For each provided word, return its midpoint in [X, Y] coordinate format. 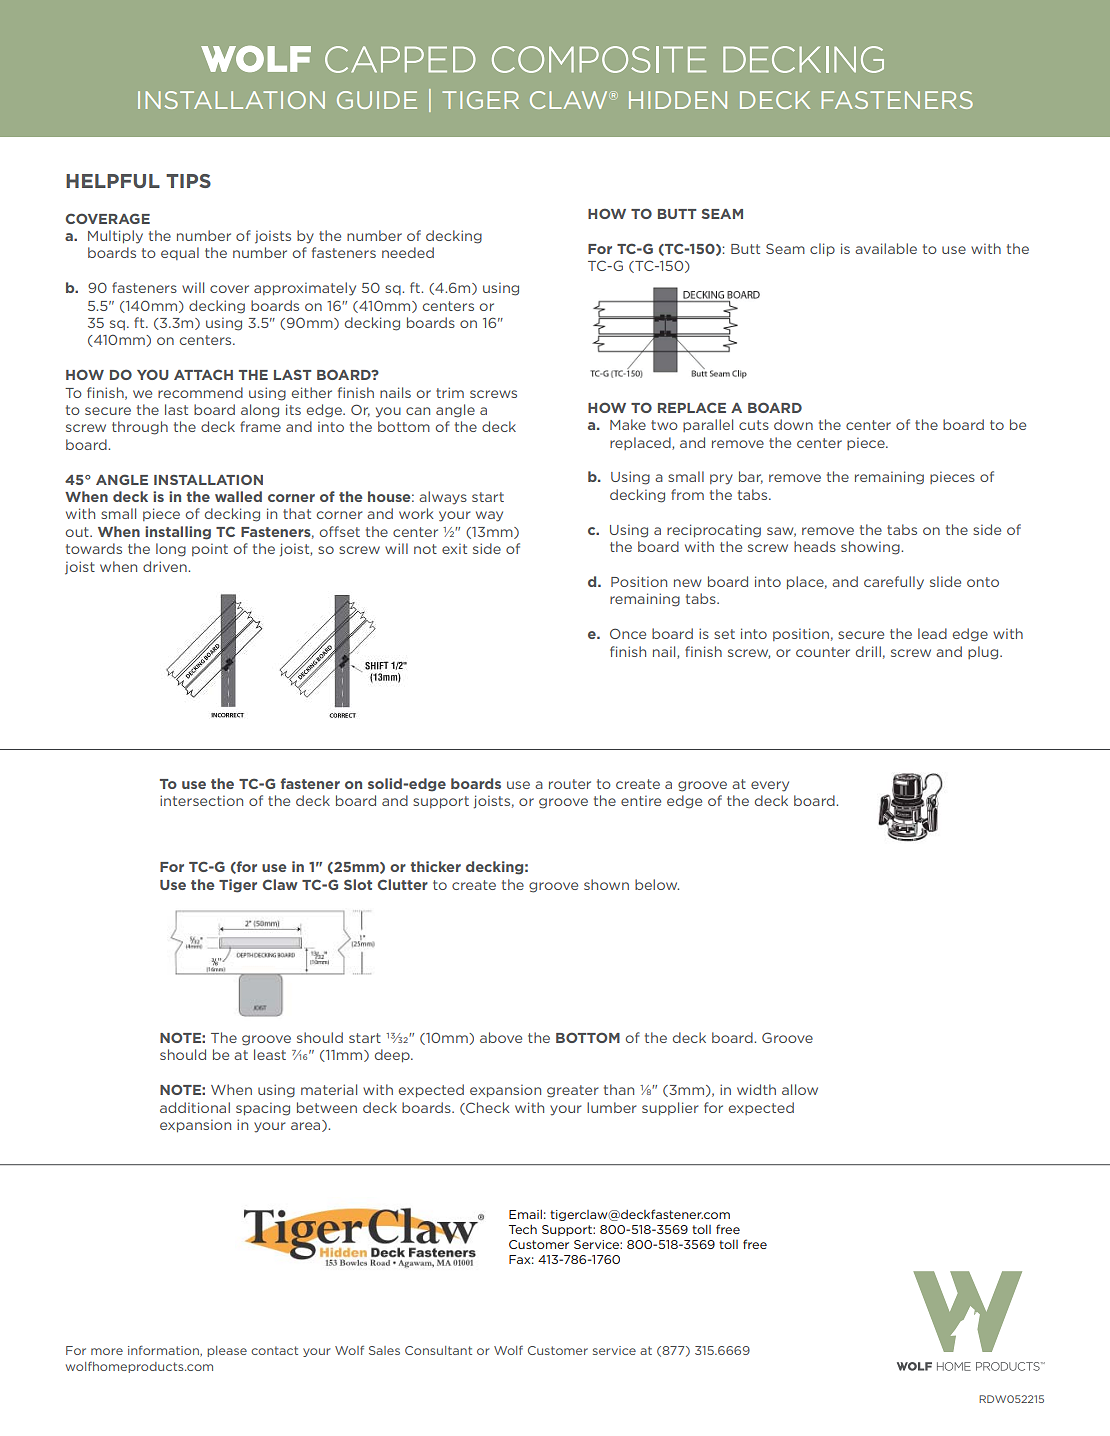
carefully [894, 583]
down [793, 424]
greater [573, 1091]
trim [450, 392]
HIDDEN [678, 100]
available [886, 248]
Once [628, 633]
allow [800, 1089]
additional [195, 1107]
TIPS [188, 181]
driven [166, 566]
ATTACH [203, 374]
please [227, 1351]
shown [606, 884]
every [770, 786]
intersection [201, 800]
